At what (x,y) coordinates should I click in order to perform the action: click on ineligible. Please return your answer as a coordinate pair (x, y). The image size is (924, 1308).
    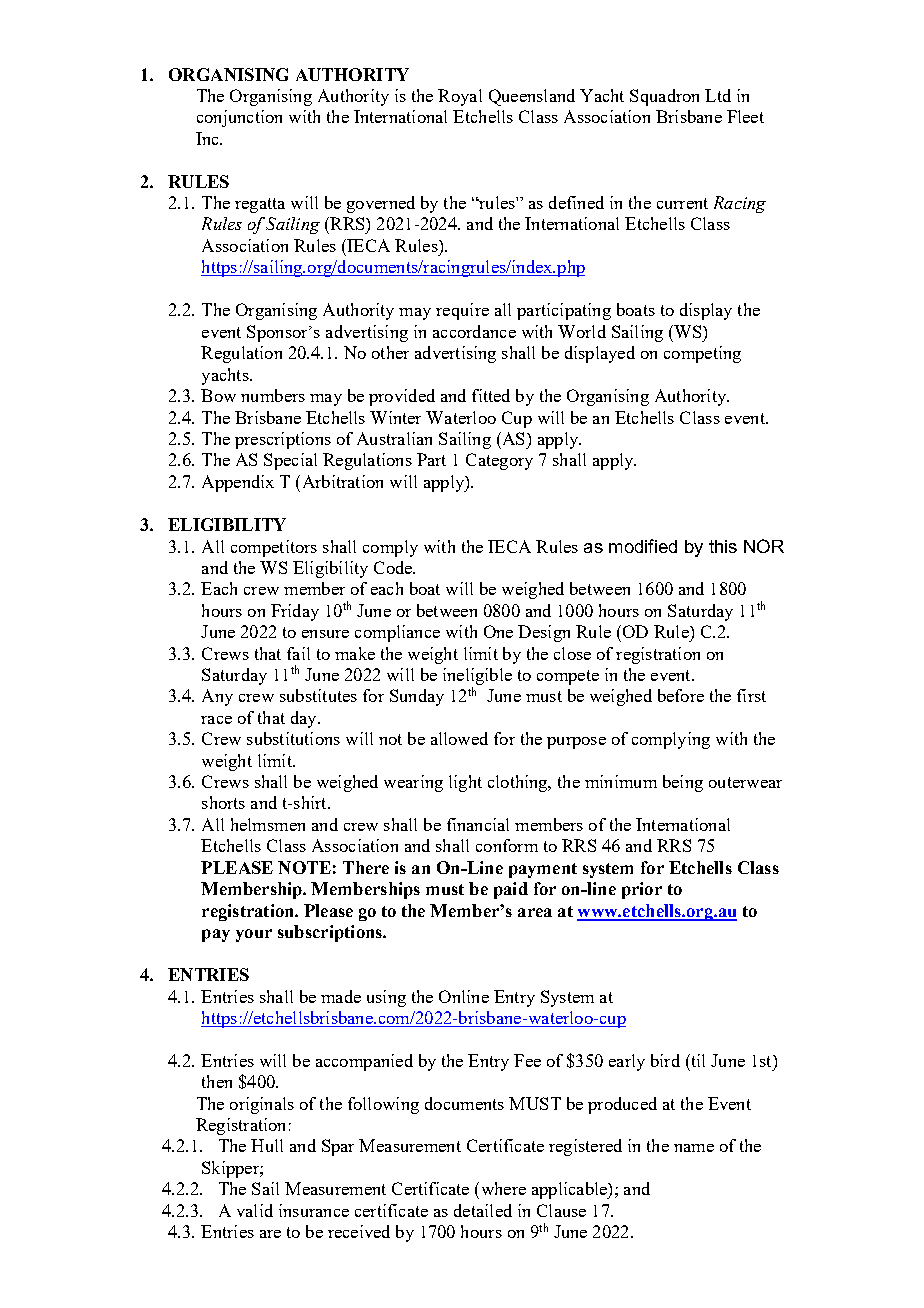
    Looking at the image, I should click on (477, 676).
